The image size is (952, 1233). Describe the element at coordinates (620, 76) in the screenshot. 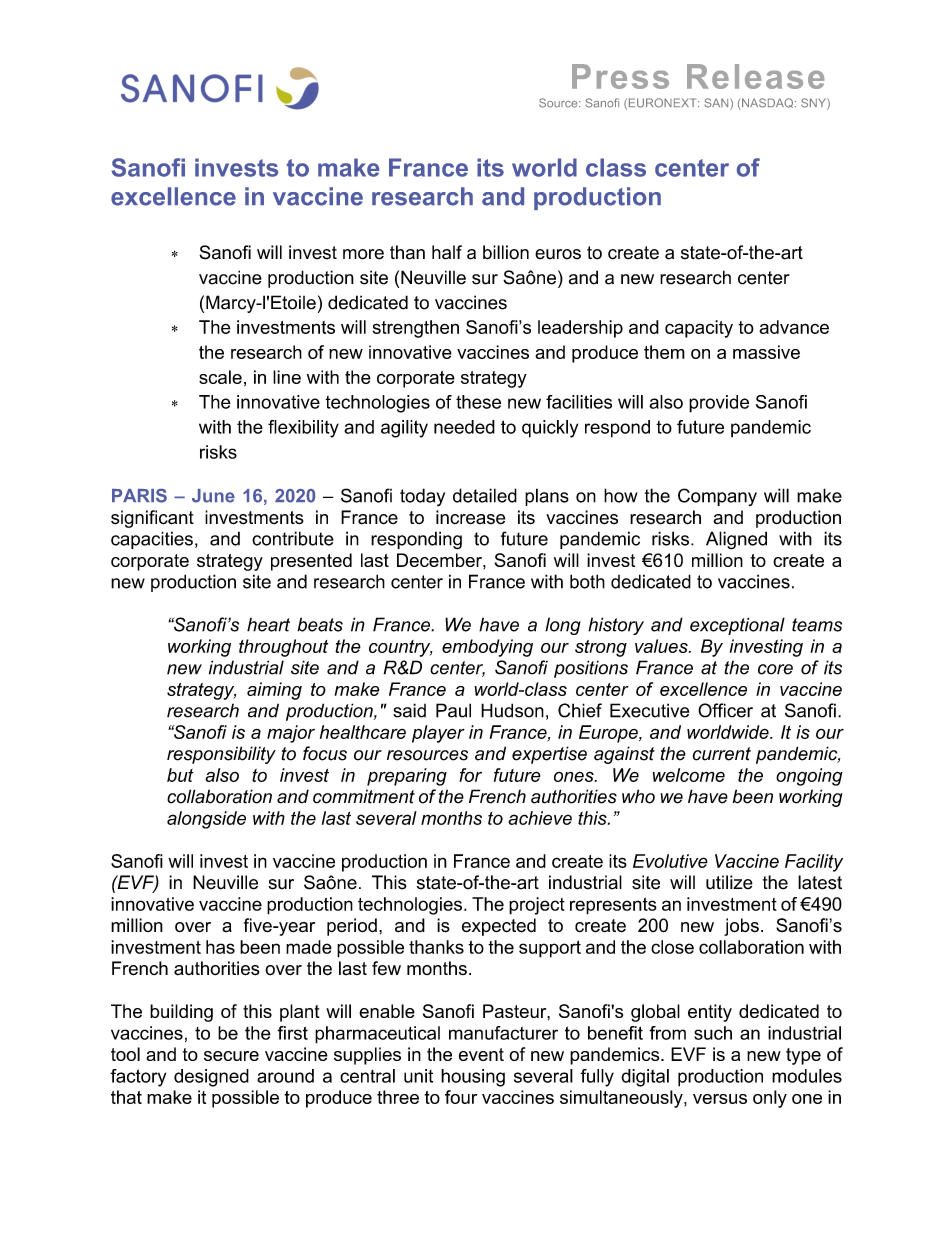

I see `Press` at that location.
